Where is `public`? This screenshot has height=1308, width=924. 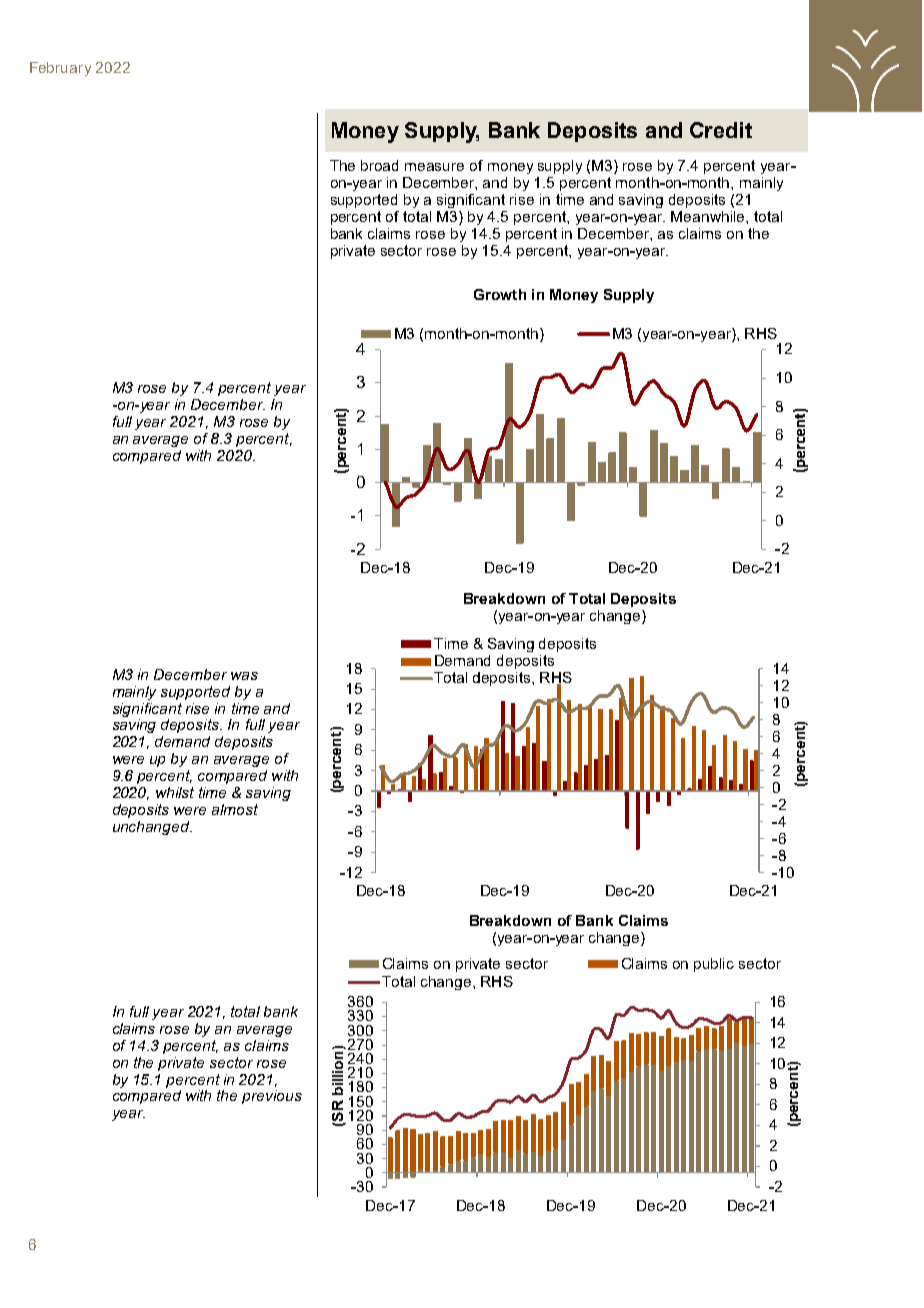
public is located at coordinates (714, 965).
